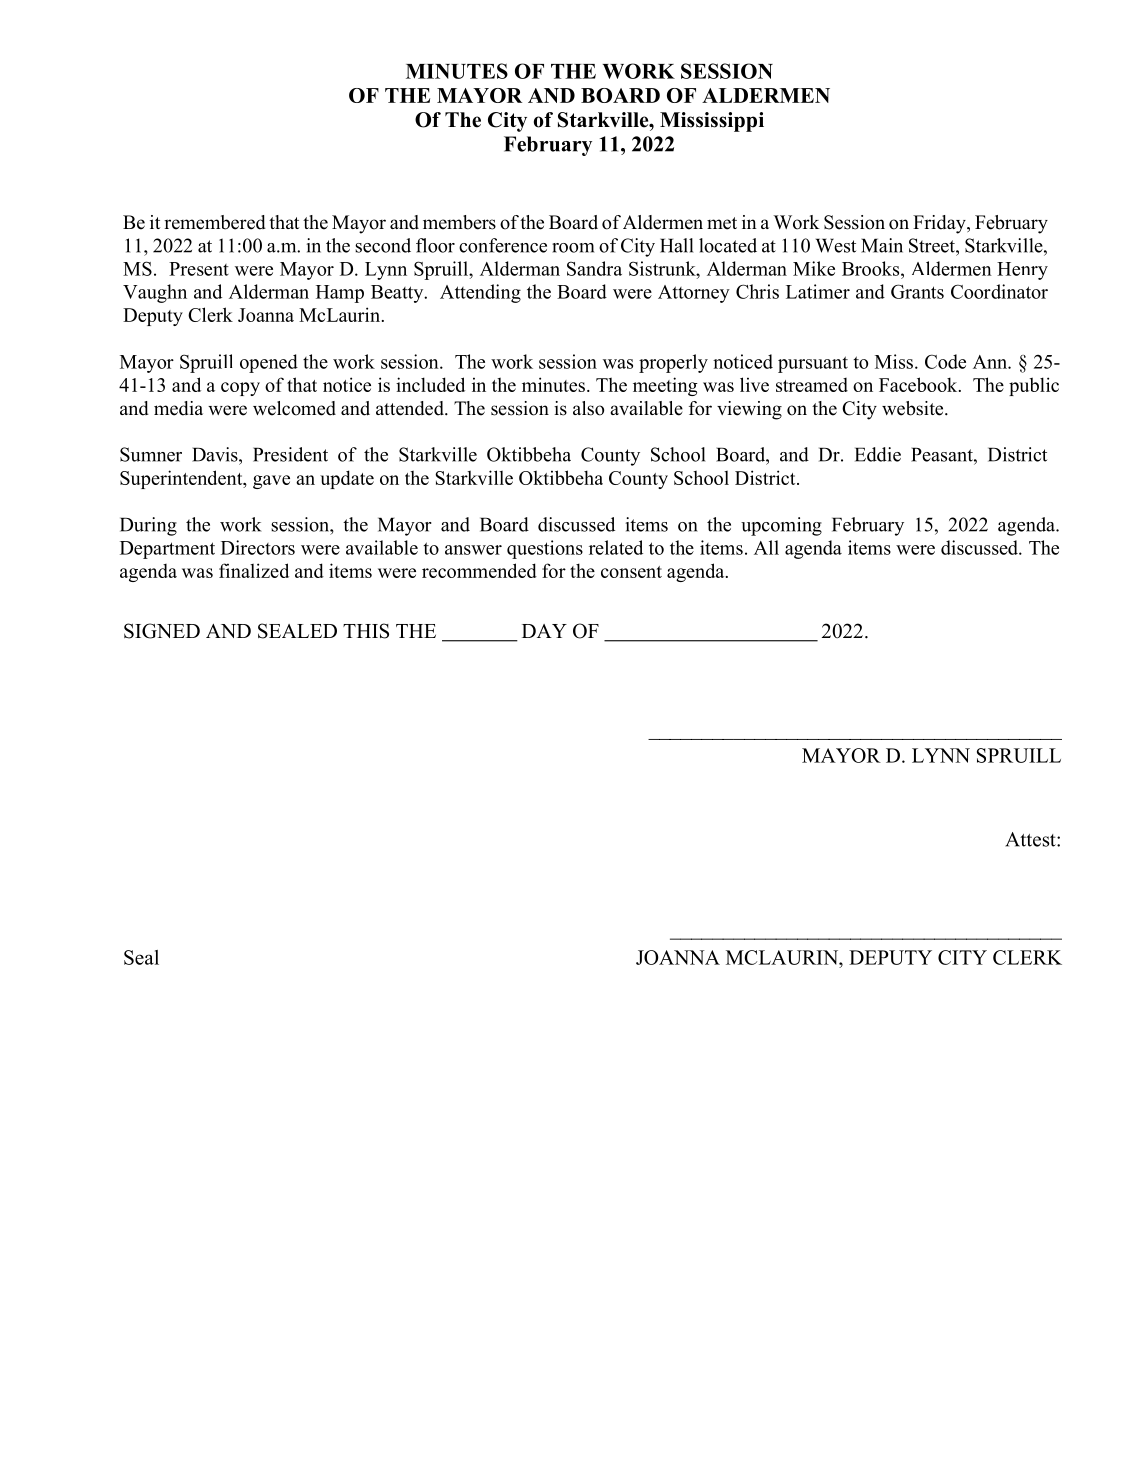  What do you see at coordinates (616, 547) in the screenshot?
I see `related` at bounding box center [616, 547].
